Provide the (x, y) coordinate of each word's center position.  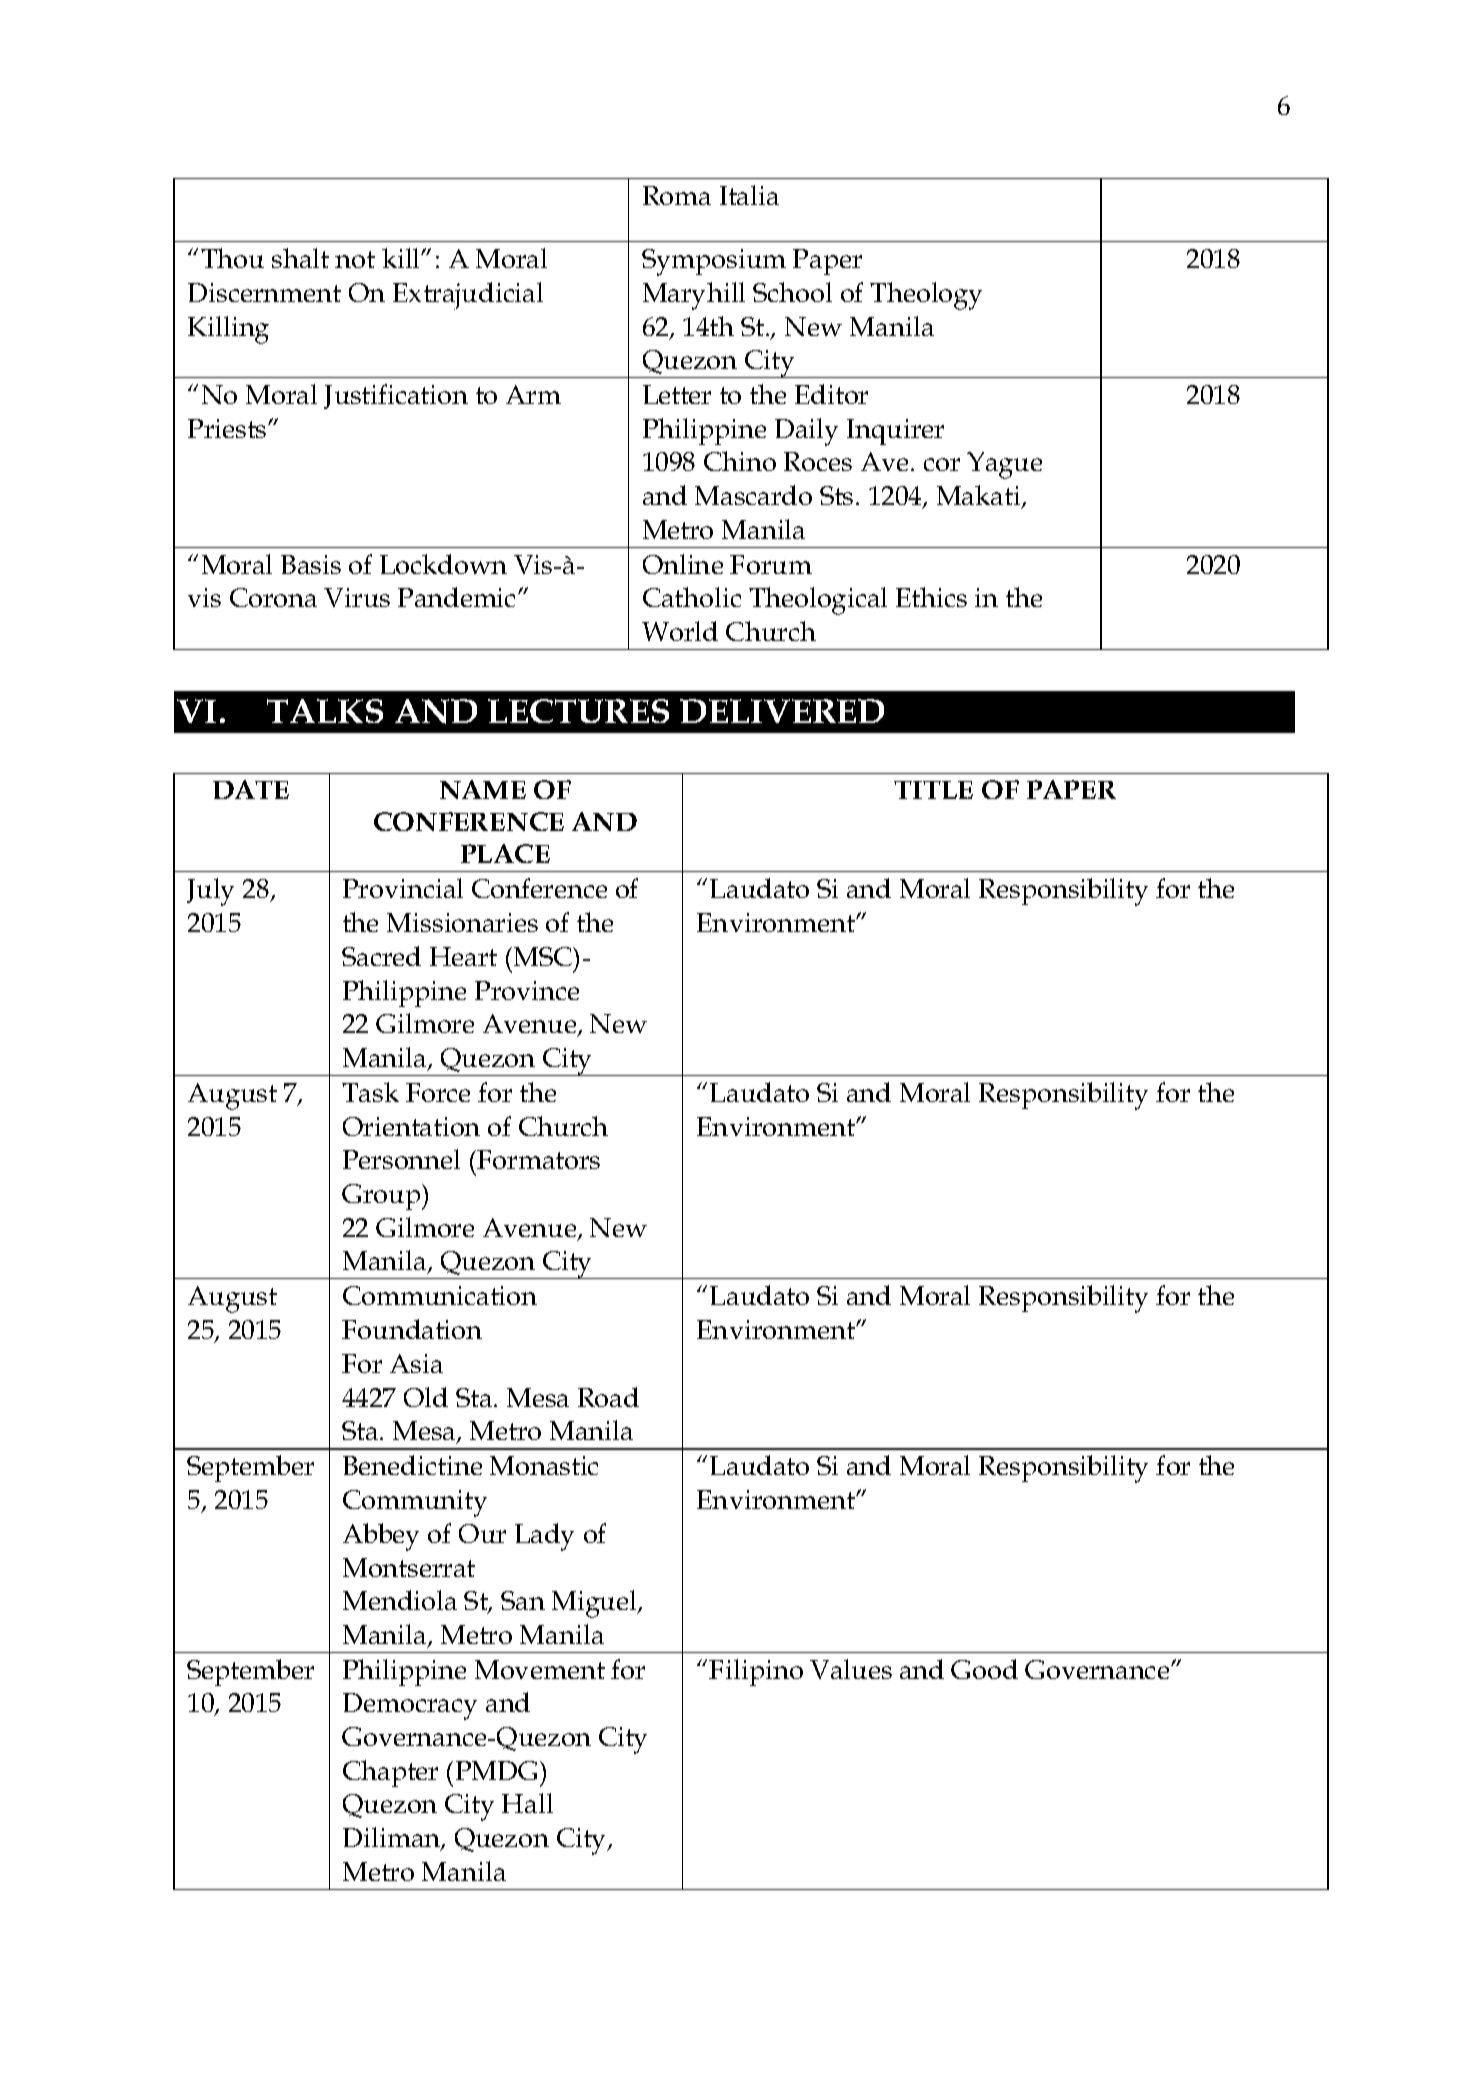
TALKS (325, 711)
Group (382, 1197)
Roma (677, 195)
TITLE (933, 790)
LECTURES (578, 711)
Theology (926, 296)
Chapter (390, 1773)
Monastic (544, 1465)
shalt (300, 258)
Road (608, 1397)
